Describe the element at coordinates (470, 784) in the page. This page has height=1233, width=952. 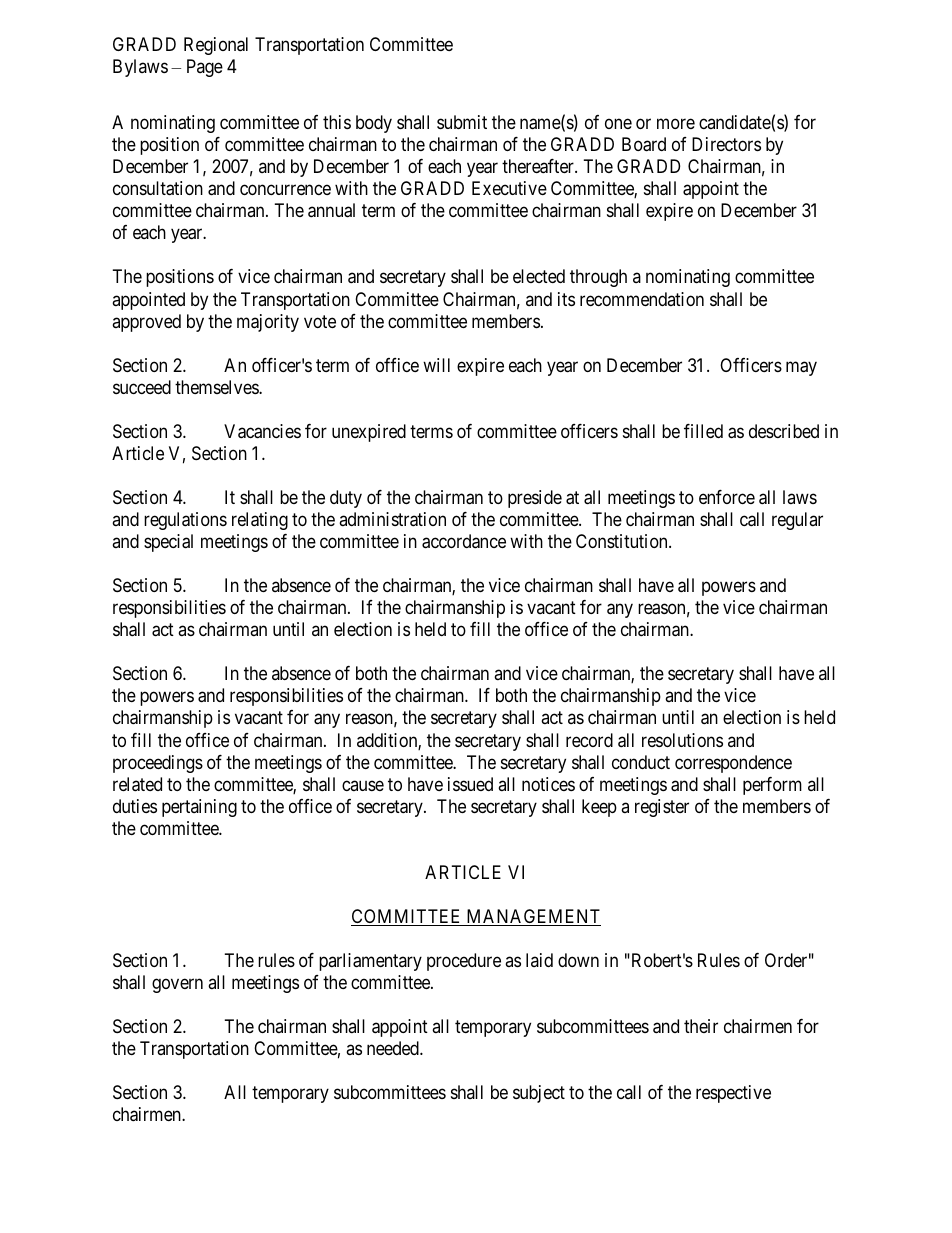
I see `issued` at that location.
